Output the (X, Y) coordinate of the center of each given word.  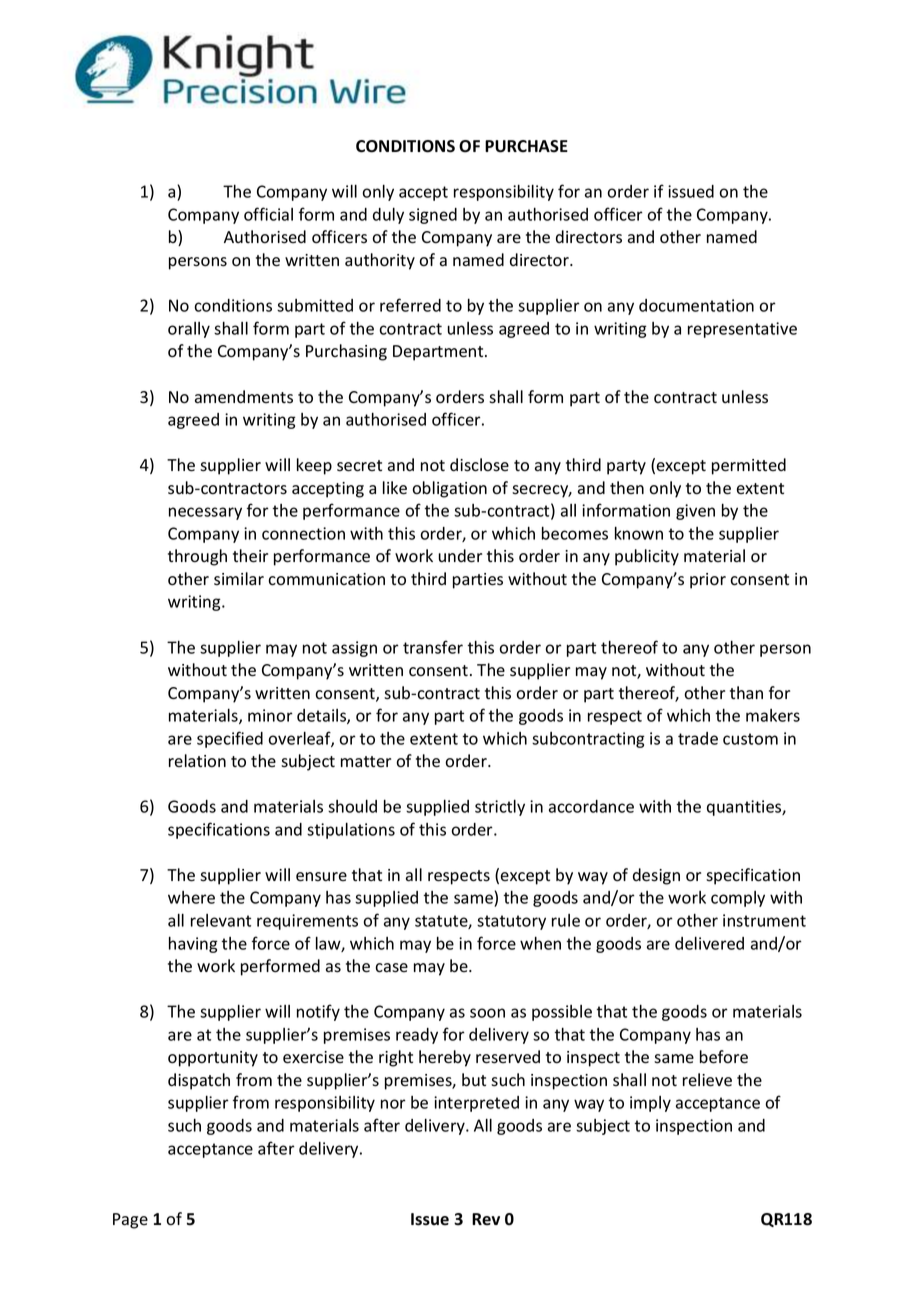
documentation (696, 305)
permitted (749, 466)
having (193, 944)
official (268, 214)
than (746, 692)
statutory (511, 922)
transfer (433, 647)
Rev (486, 1219)
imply (650, 1104)
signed (433, 216)
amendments (244, 397)
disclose (479, 465)
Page (130, 1221)
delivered (709, 943)
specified (230, 739)
